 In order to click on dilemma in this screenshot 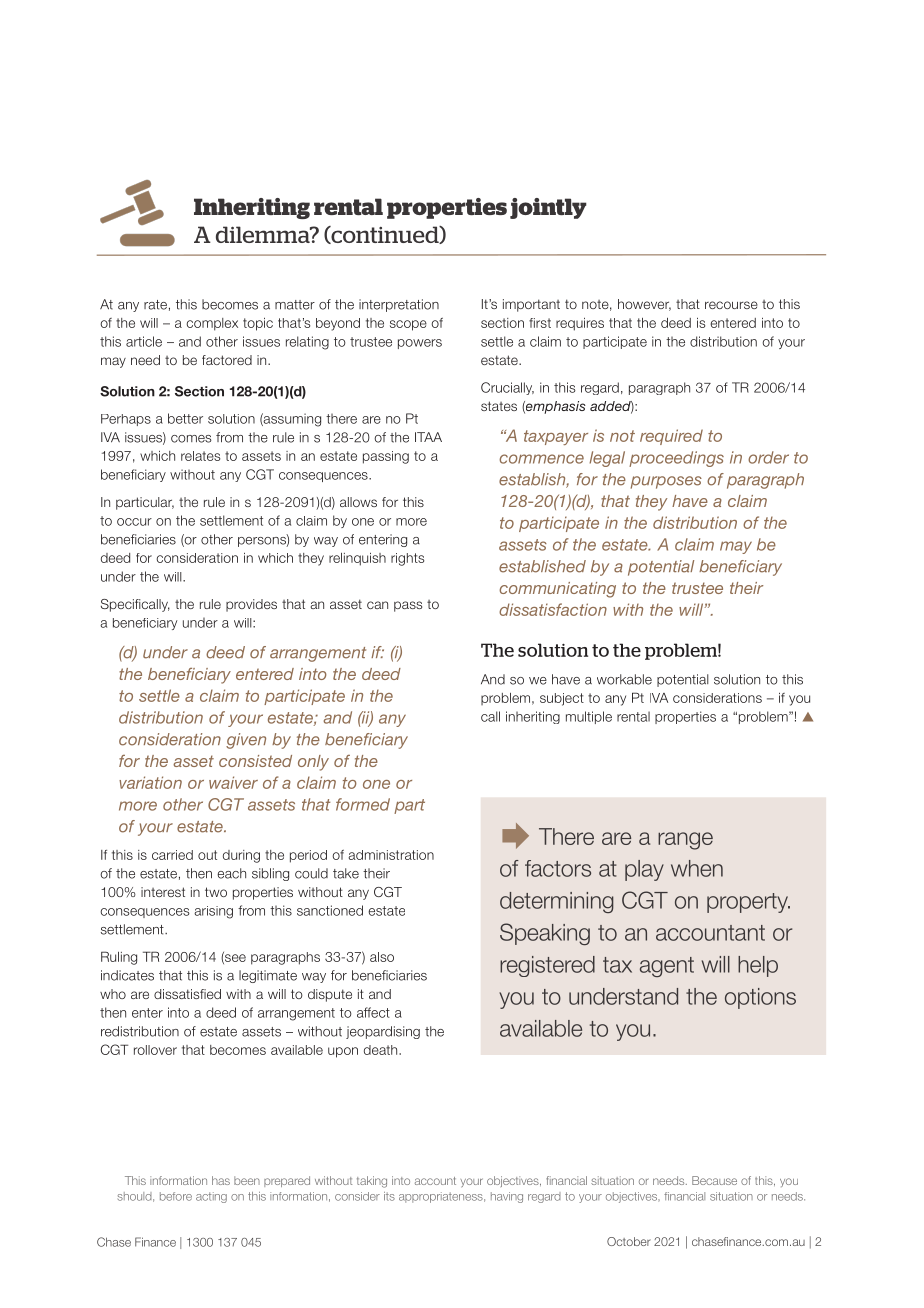, I will do `click(264, 234)`.
